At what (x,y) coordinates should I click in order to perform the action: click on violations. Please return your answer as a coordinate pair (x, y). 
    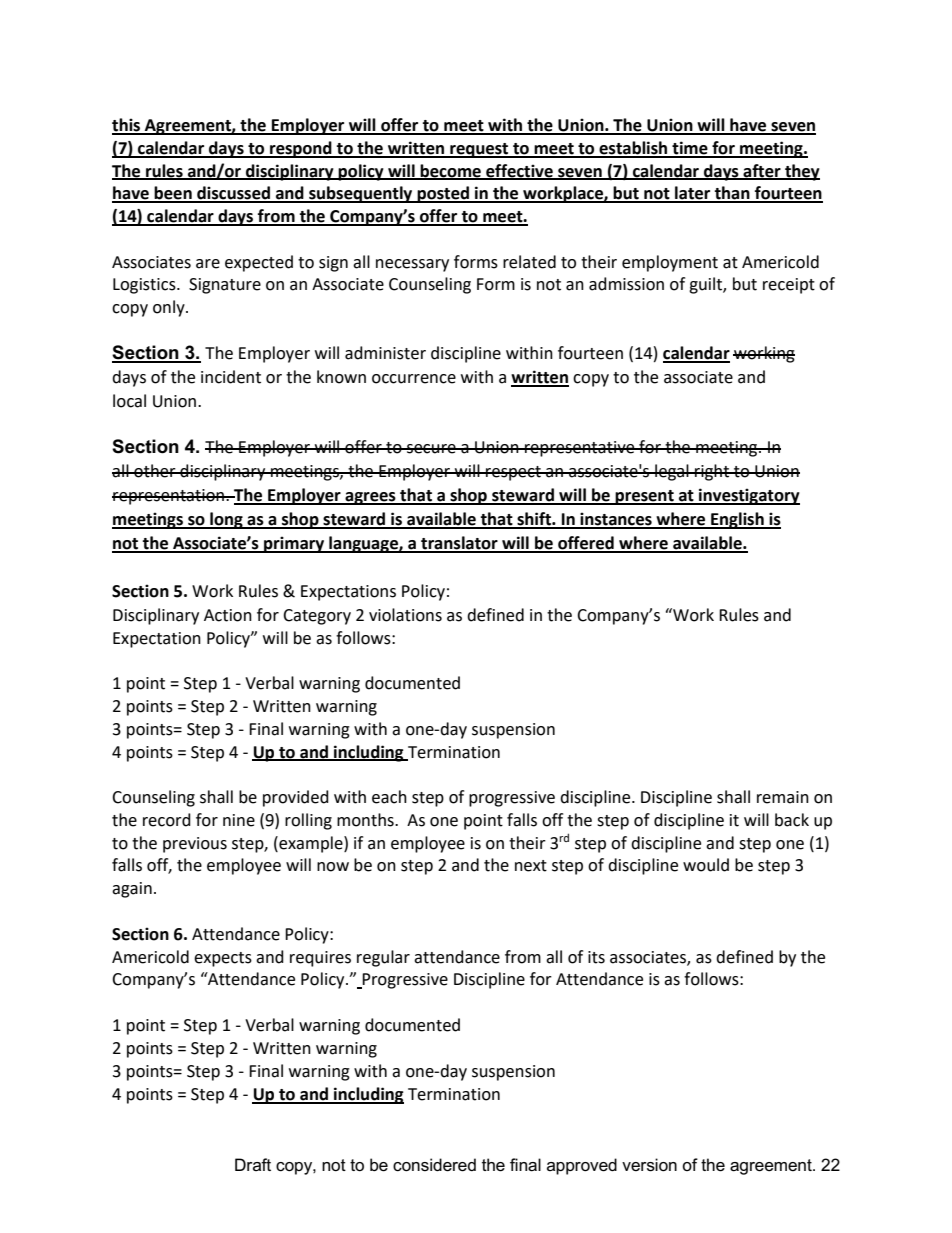
    Looking at the image, I should click on (405, 615).
